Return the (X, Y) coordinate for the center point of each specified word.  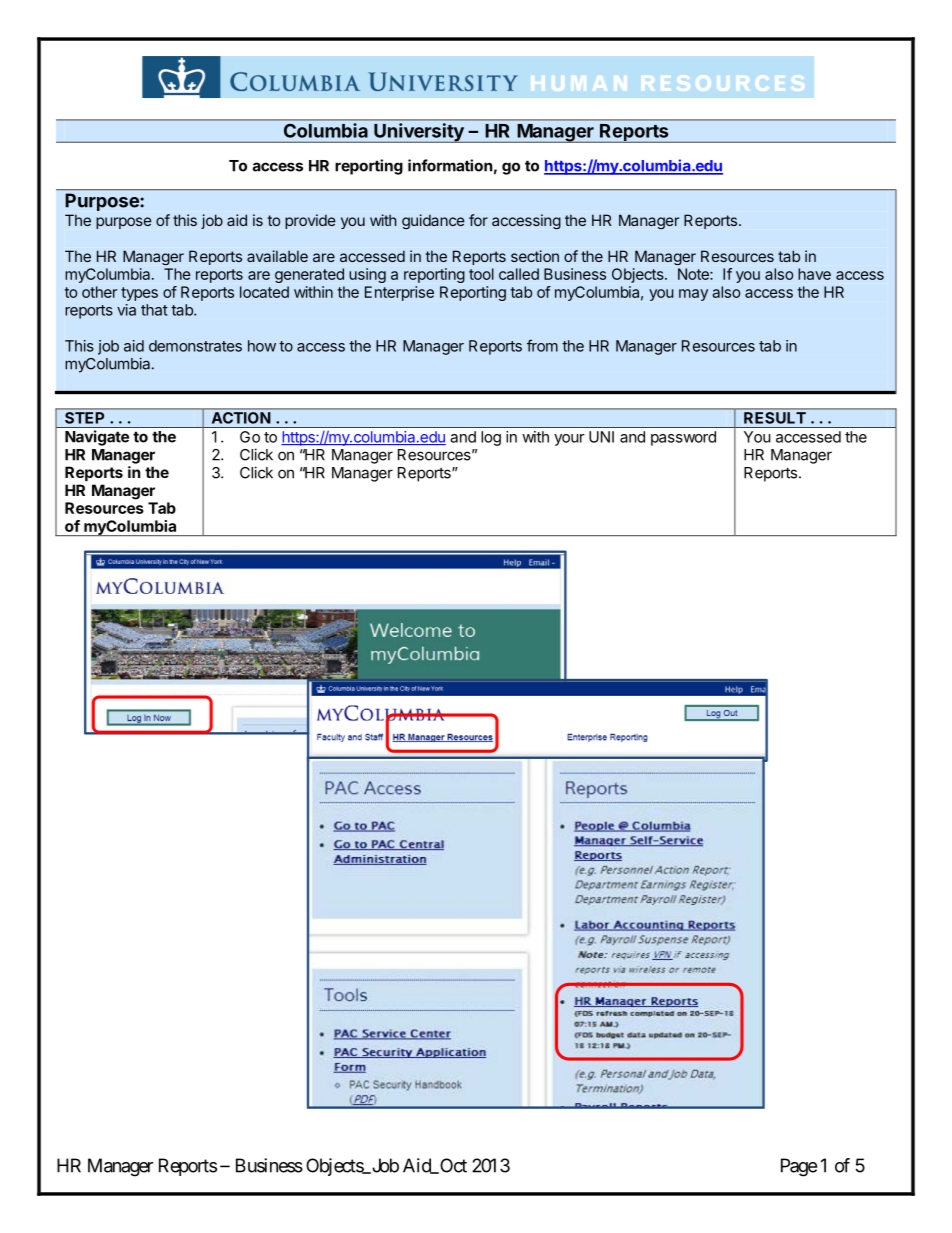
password (683, 438)
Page (799, 1167)
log (491, 438)
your (569, 440)
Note (694, 274)
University (419, 133)
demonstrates (195, 346)
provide (310, 221)
